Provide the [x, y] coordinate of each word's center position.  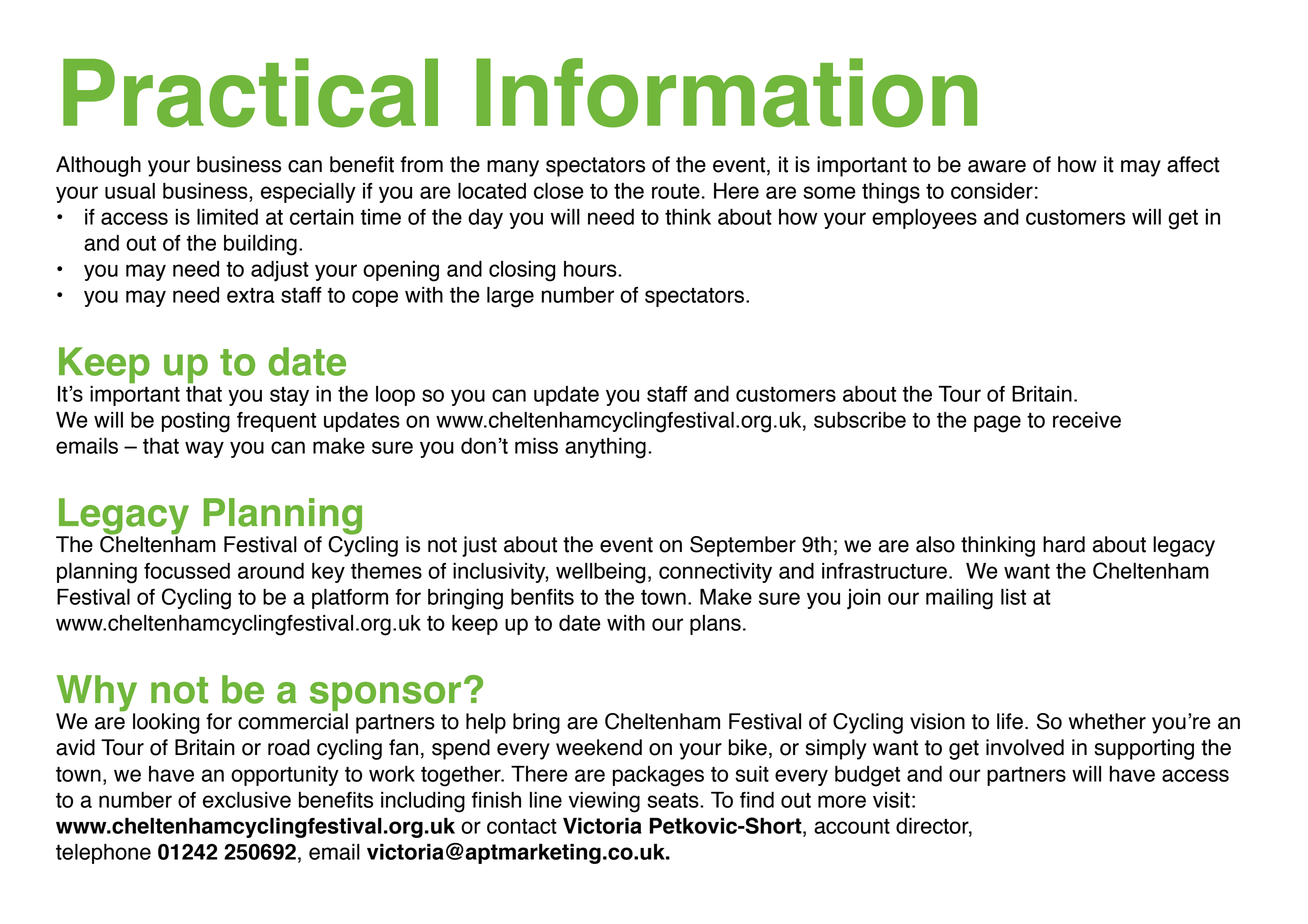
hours [591, 269]
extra [251, 295]
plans [715, 625]
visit [891, 800]
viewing [604, 802]
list [1013, 597]
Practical [250, 93]
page [997, 424]
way [204, 449]
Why [96, 694]
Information [726, 93]
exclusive [247, 800]
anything [605, 448]
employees [924, 219]
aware [997, 166]
